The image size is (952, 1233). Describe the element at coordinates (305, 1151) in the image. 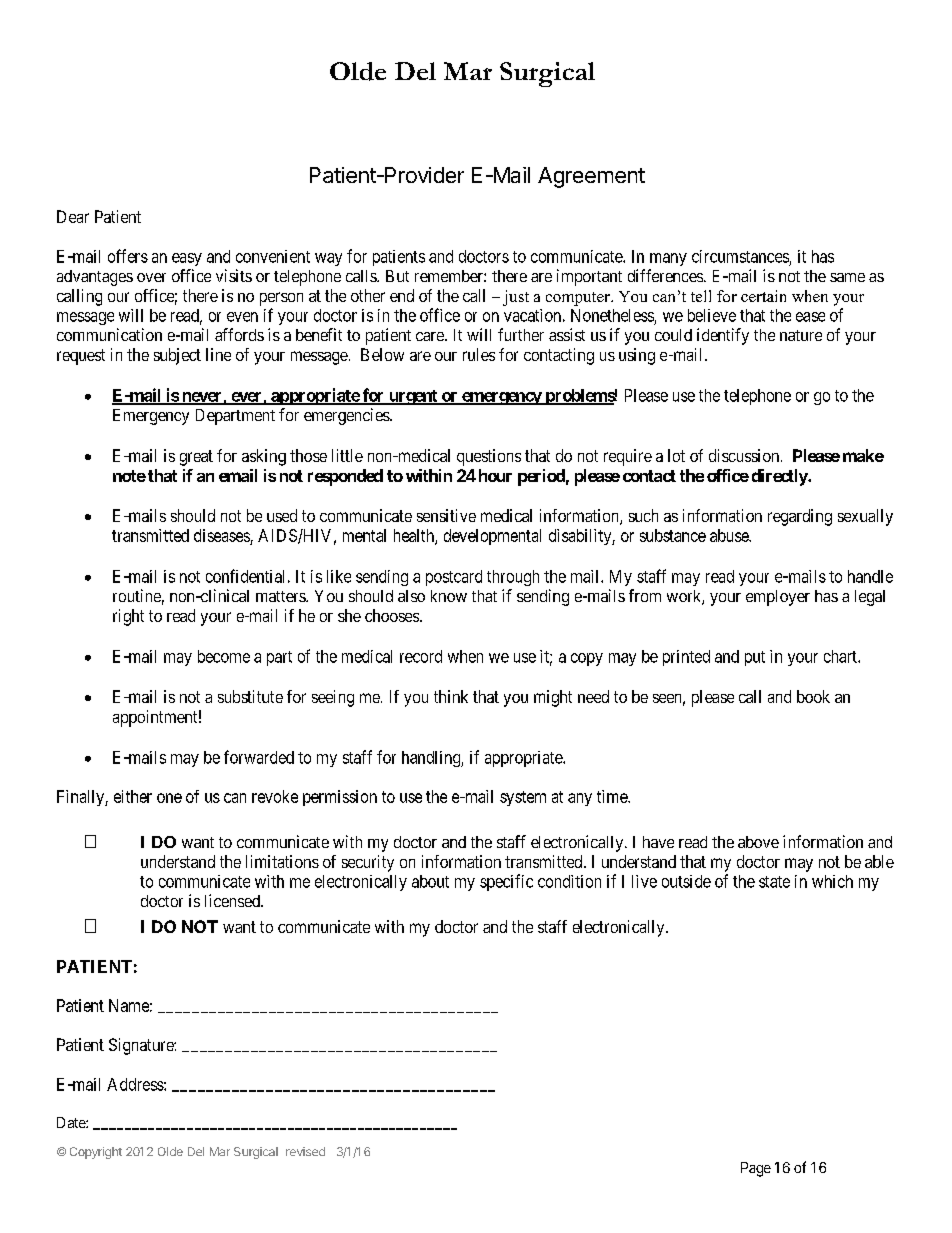

I see `revised` at that location.
